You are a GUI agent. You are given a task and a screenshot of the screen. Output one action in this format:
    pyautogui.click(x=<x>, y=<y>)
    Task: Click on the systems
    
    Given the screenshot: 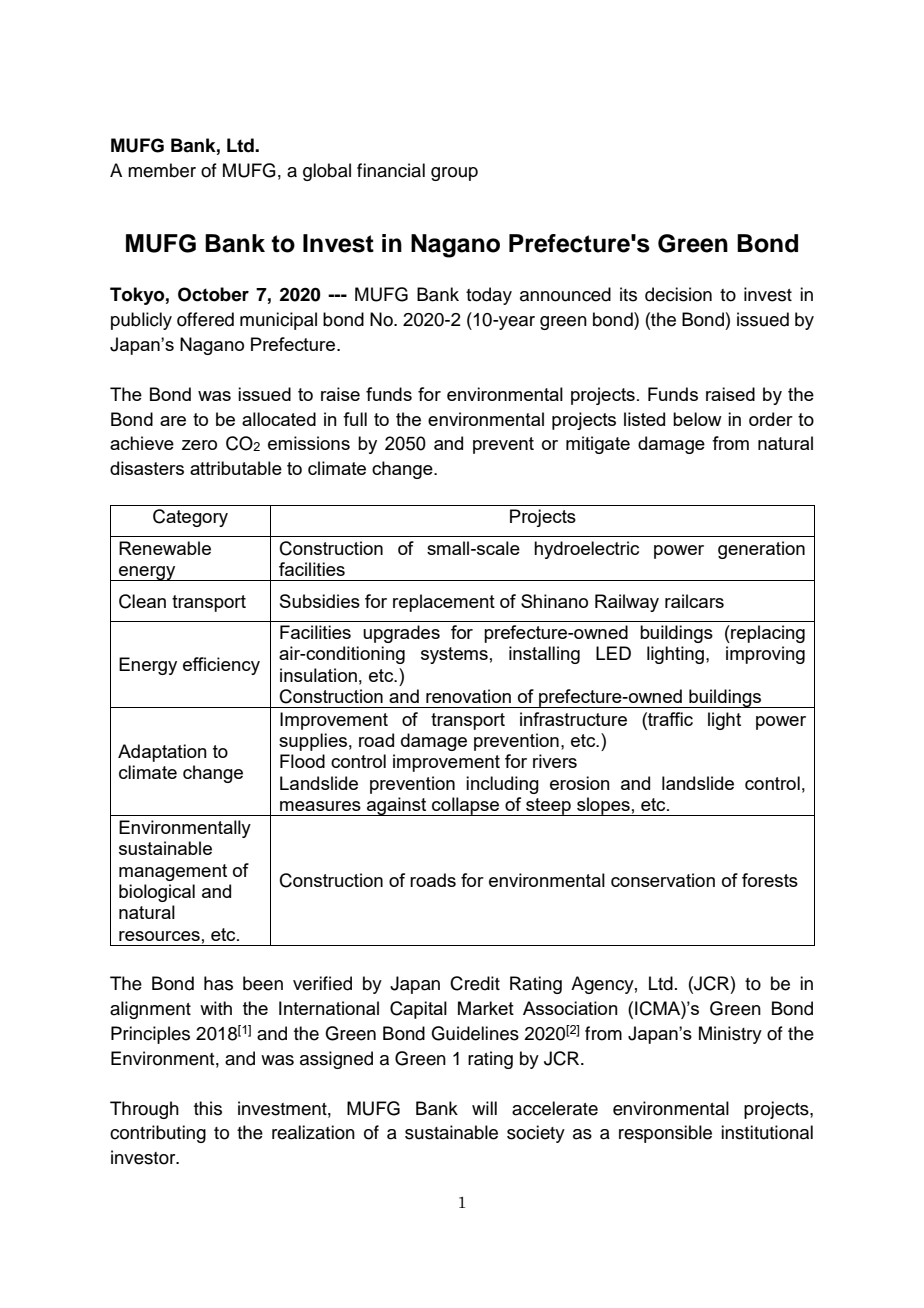 What is the action you would take?
    pyautogui.click(x=454, y=655)
